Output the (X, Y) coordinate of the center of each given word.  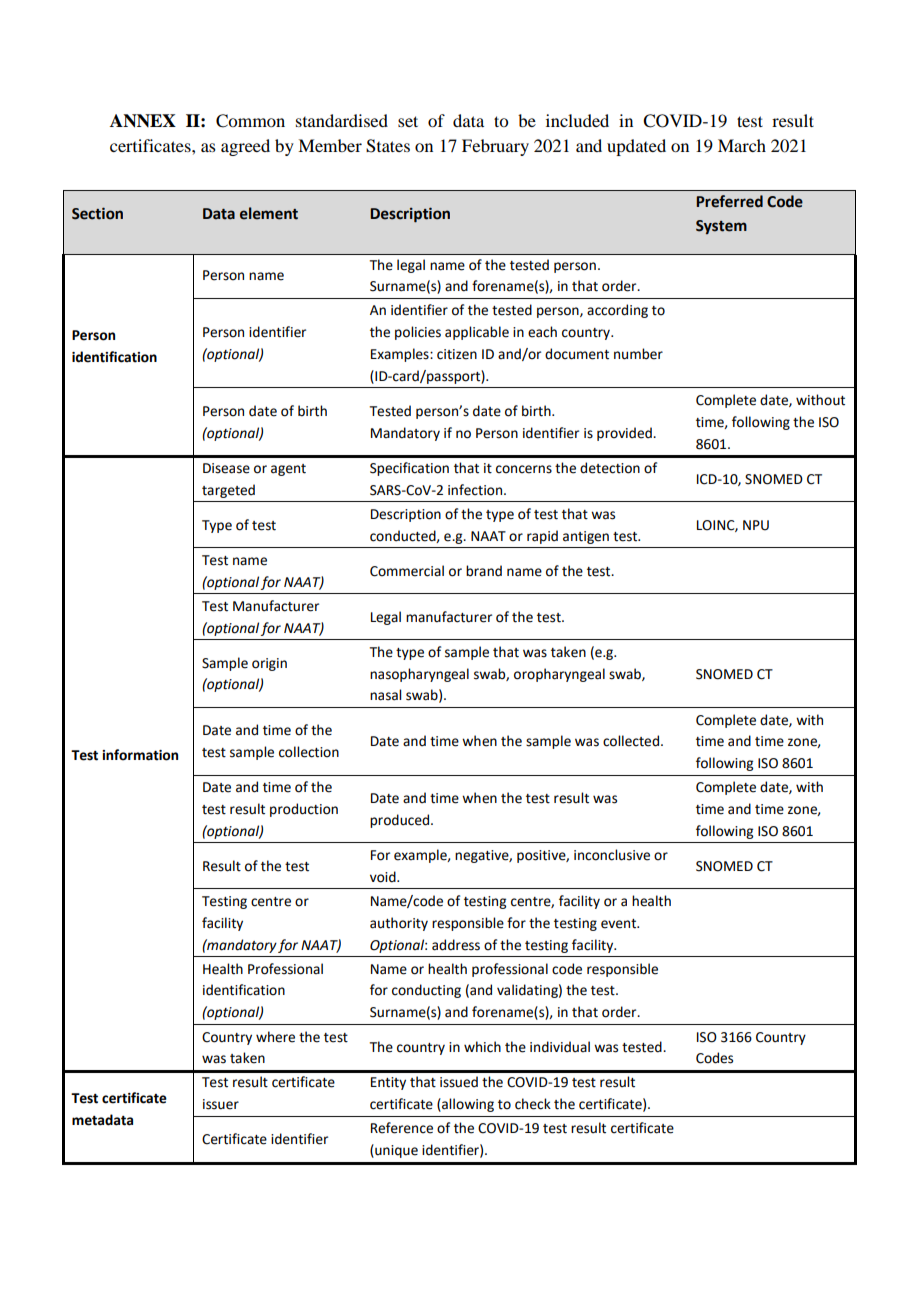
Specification (409, 469)
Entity (388, 1083)
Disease (226, 468)
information (140, 755)
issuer (221, 1104)
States (388, 146)
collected (631, 741)
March (742, 145)
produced (401, 821)
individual (560, 1047)
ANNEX (143, 121)
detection (610, 468)
